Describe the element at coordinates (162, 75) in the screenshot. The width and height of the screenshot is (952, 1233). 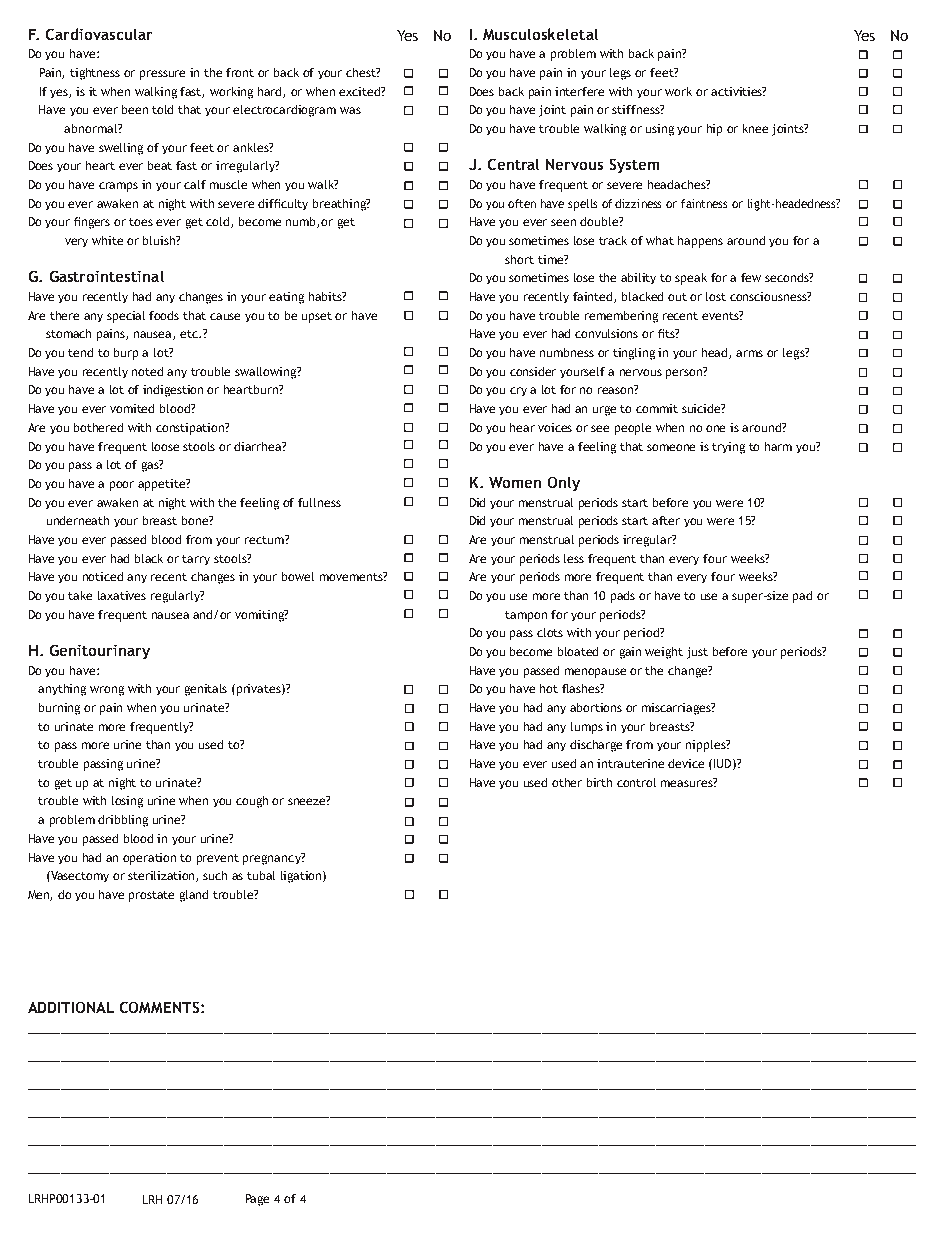
I see `pressure` at that location.
